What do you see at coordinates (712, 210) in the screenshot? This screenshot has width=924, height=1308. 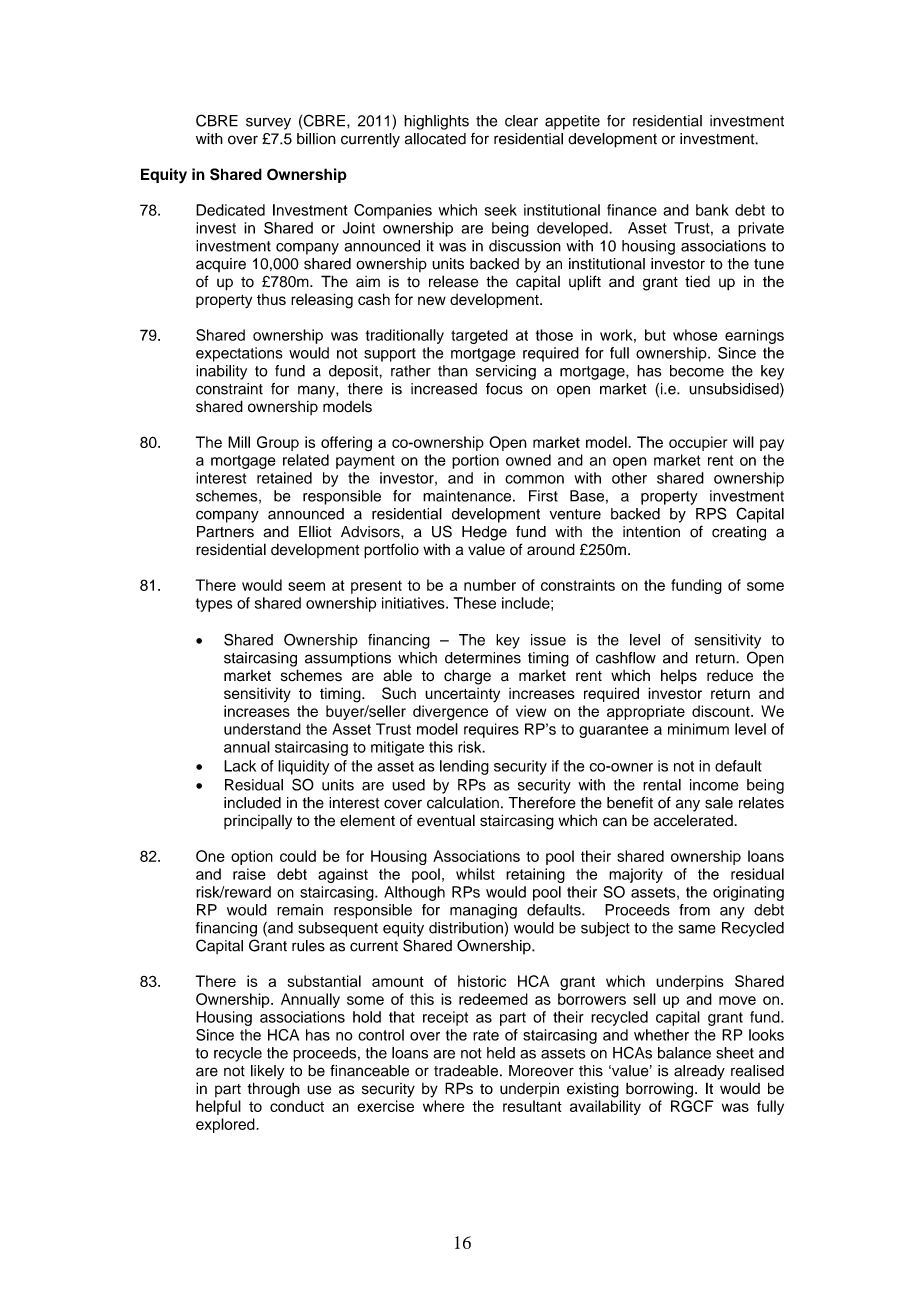 I see `bank` at bounding box center [712, 210].
